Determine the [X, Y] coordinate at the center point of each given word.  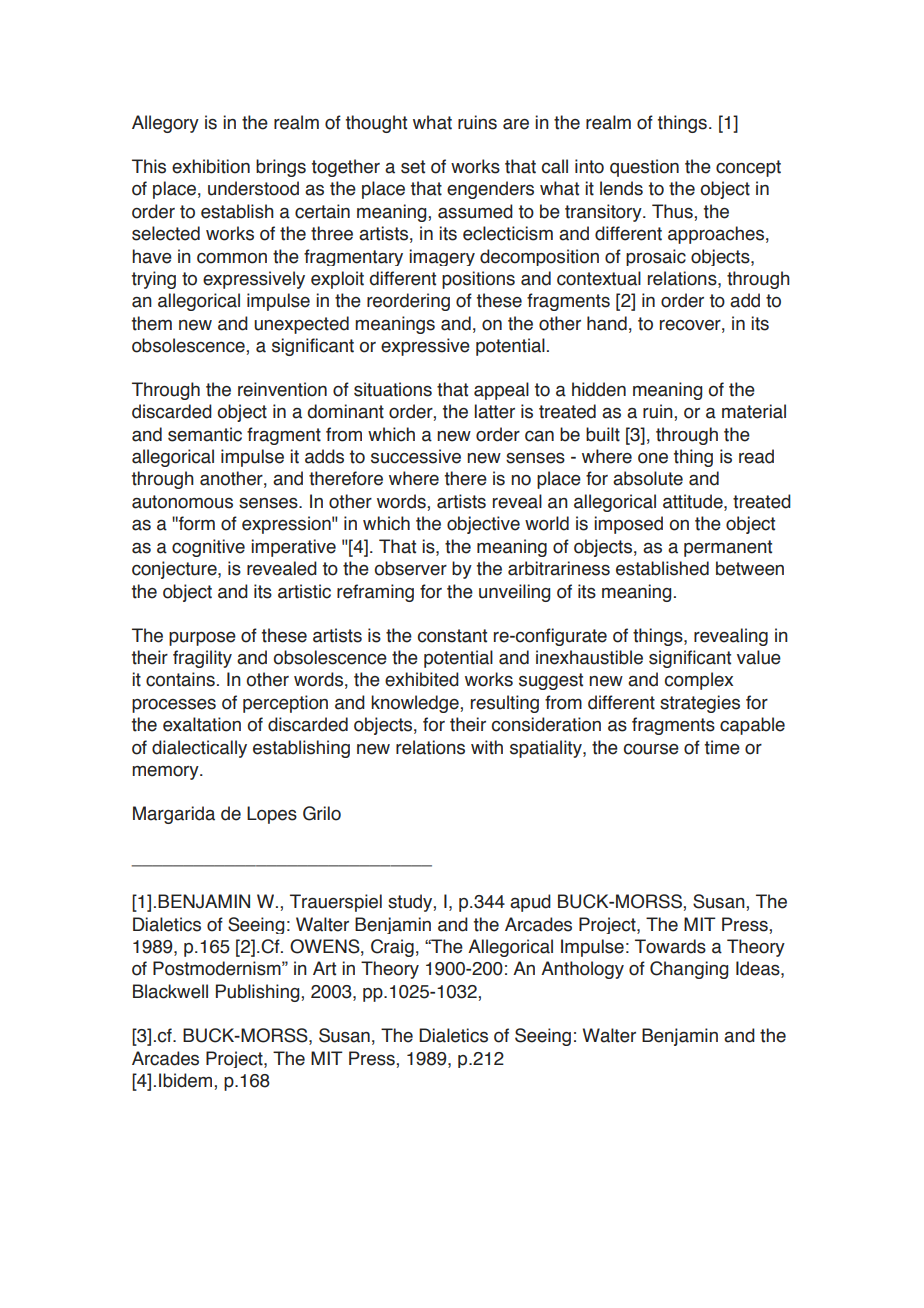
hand [607, 323]
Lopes [272, 815]
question [644, 168]
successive [416, 456]
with [487, 747]
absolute [648, 478]
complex [698, 681]
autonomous [182, 502]
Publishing [259, 993]
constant [452, 636]
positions [478, 280]
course [651, 749]
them [152, 323]
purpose [202, 639]
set [413, 167]
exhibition [211, 166]
